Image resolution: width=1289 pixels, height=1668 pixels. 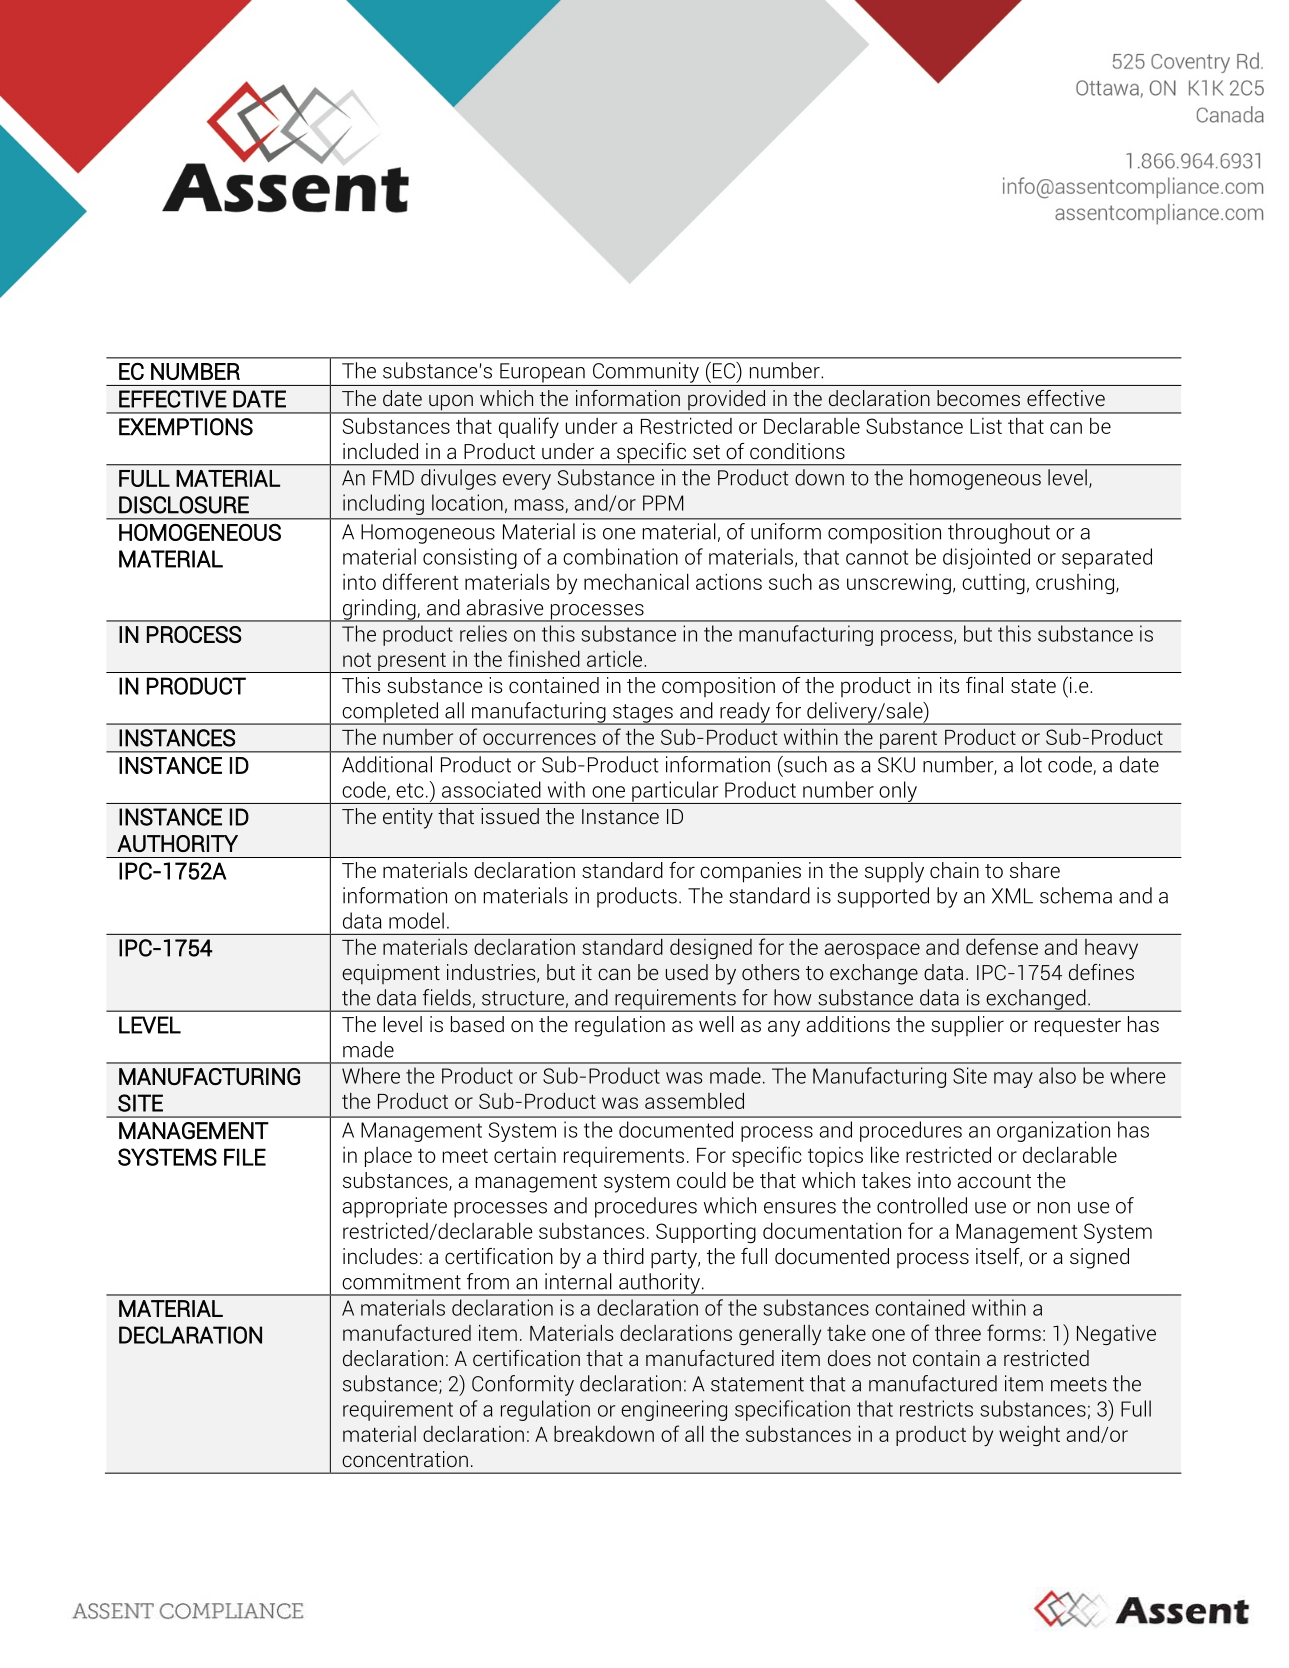 I want to click on model, so click(x=416, y=920).
